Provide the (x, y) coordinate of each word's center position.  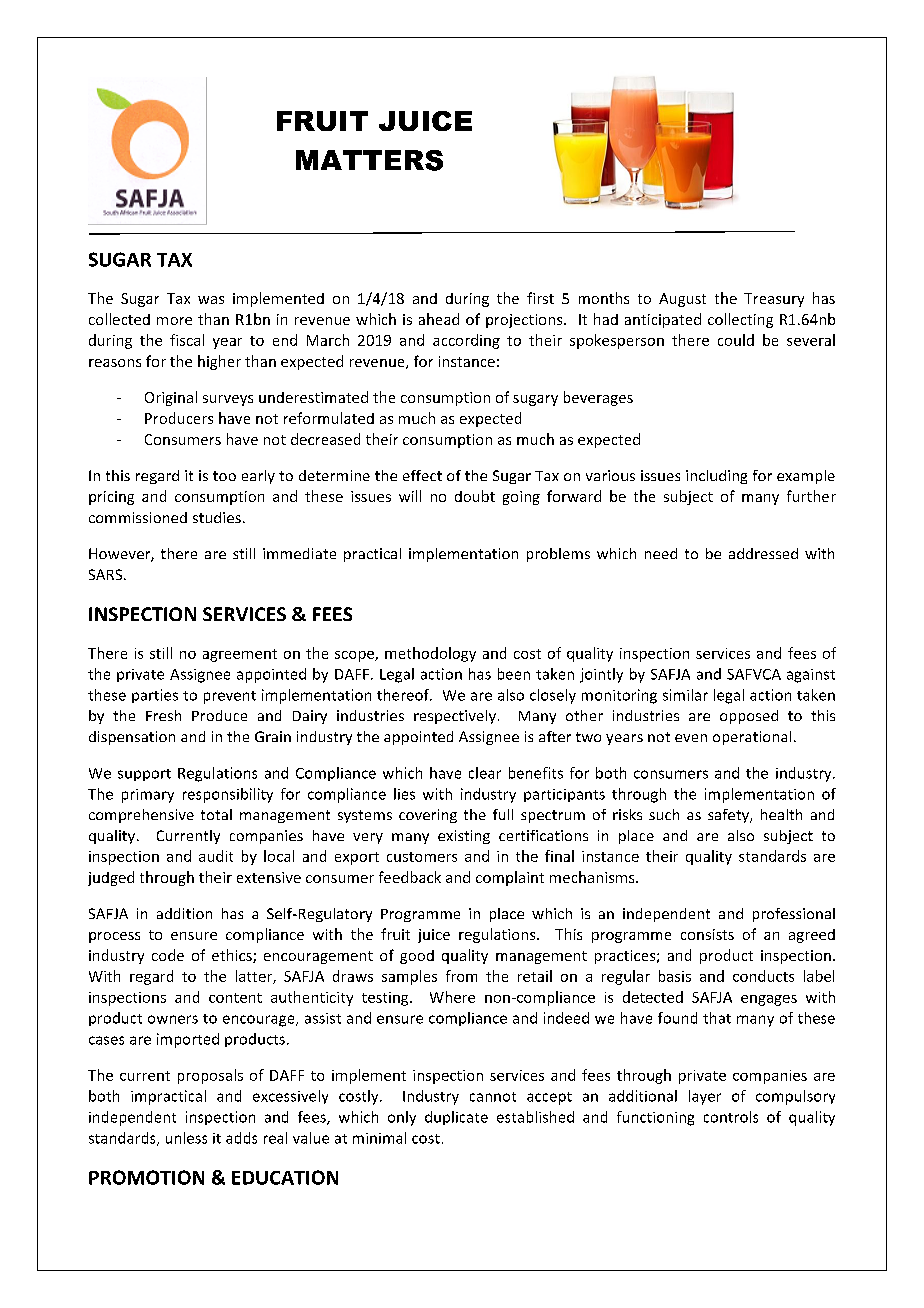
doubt (475, 496)
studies (217, 517)
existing (464, 837)
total (216, 814)
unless (186, 1138)
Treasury (774, 300)
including (716, 477)
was (211, 300)
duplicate (456, 1118)
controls (731, 1117)
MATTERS (369, 160)
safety (729, 816)
